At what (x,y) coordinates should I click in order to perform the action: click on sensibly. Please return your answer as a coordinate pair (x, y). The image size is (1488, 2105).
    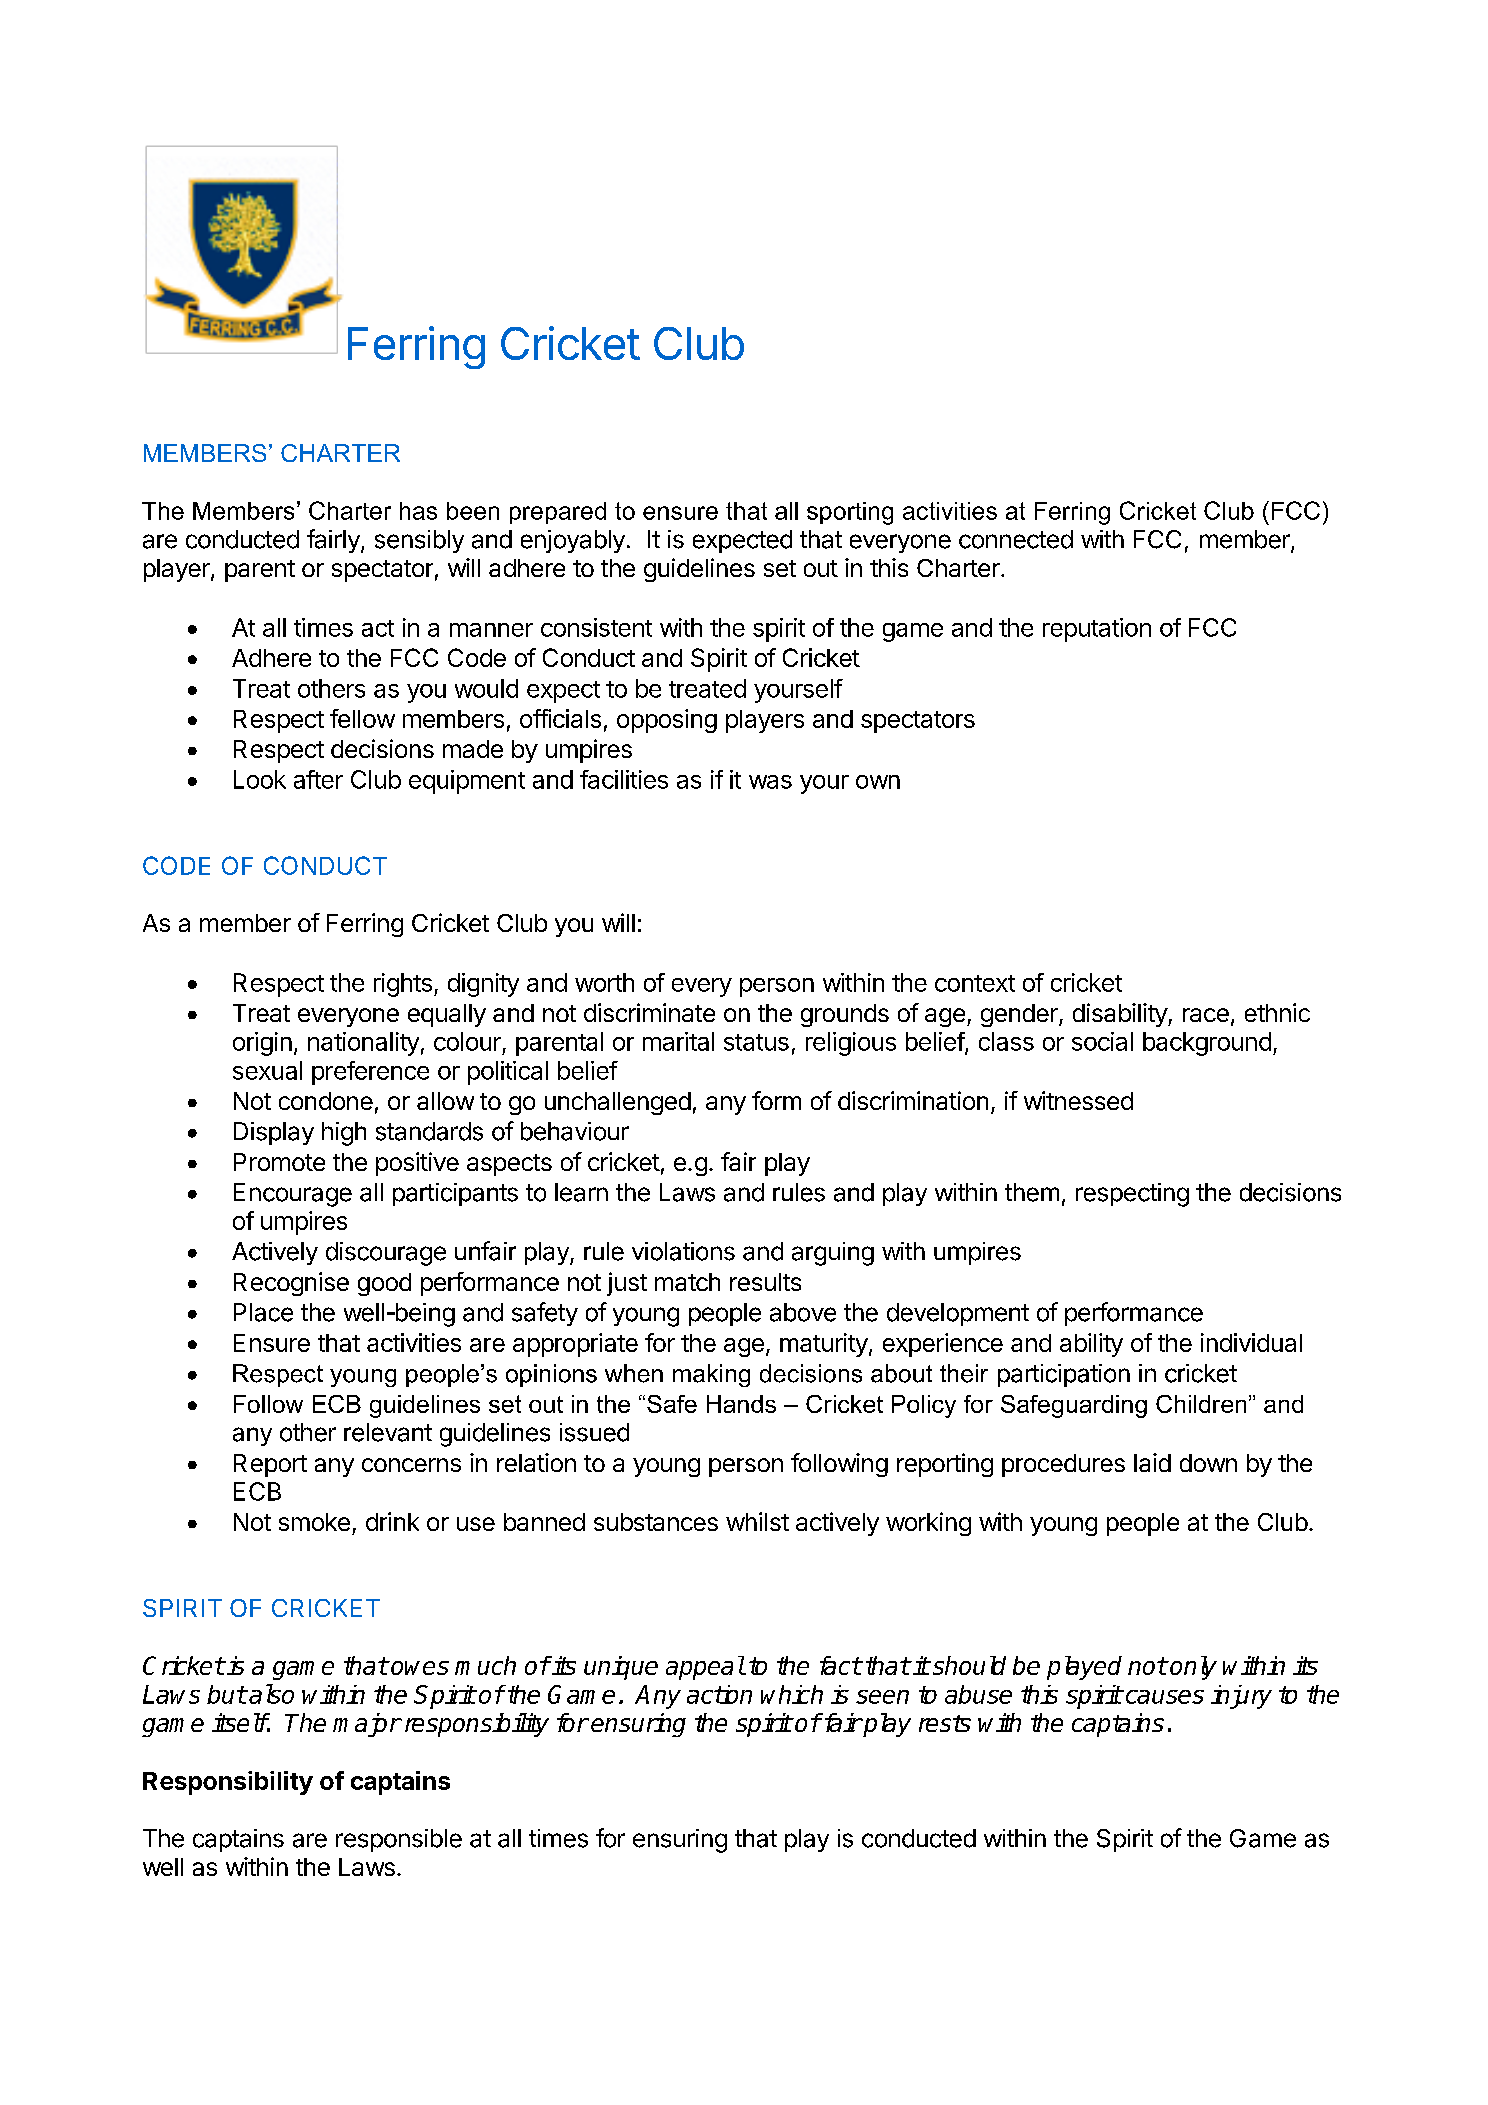
    Looking at the image, I should click on (419, 541).
